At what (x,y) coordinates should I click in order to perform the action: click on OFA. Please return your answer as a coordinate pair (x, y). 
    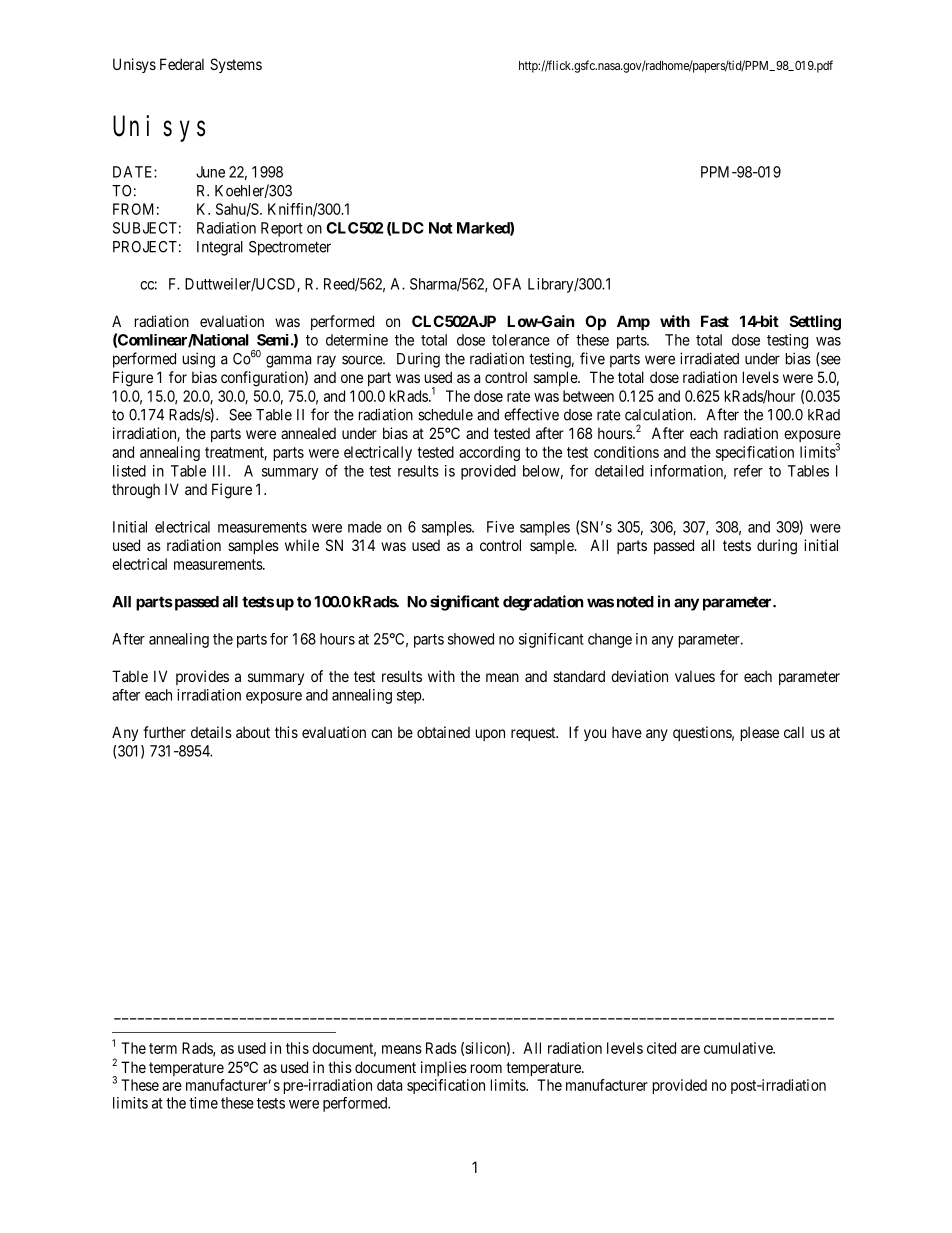
    Looking at the image, I should click on (507, 284).
